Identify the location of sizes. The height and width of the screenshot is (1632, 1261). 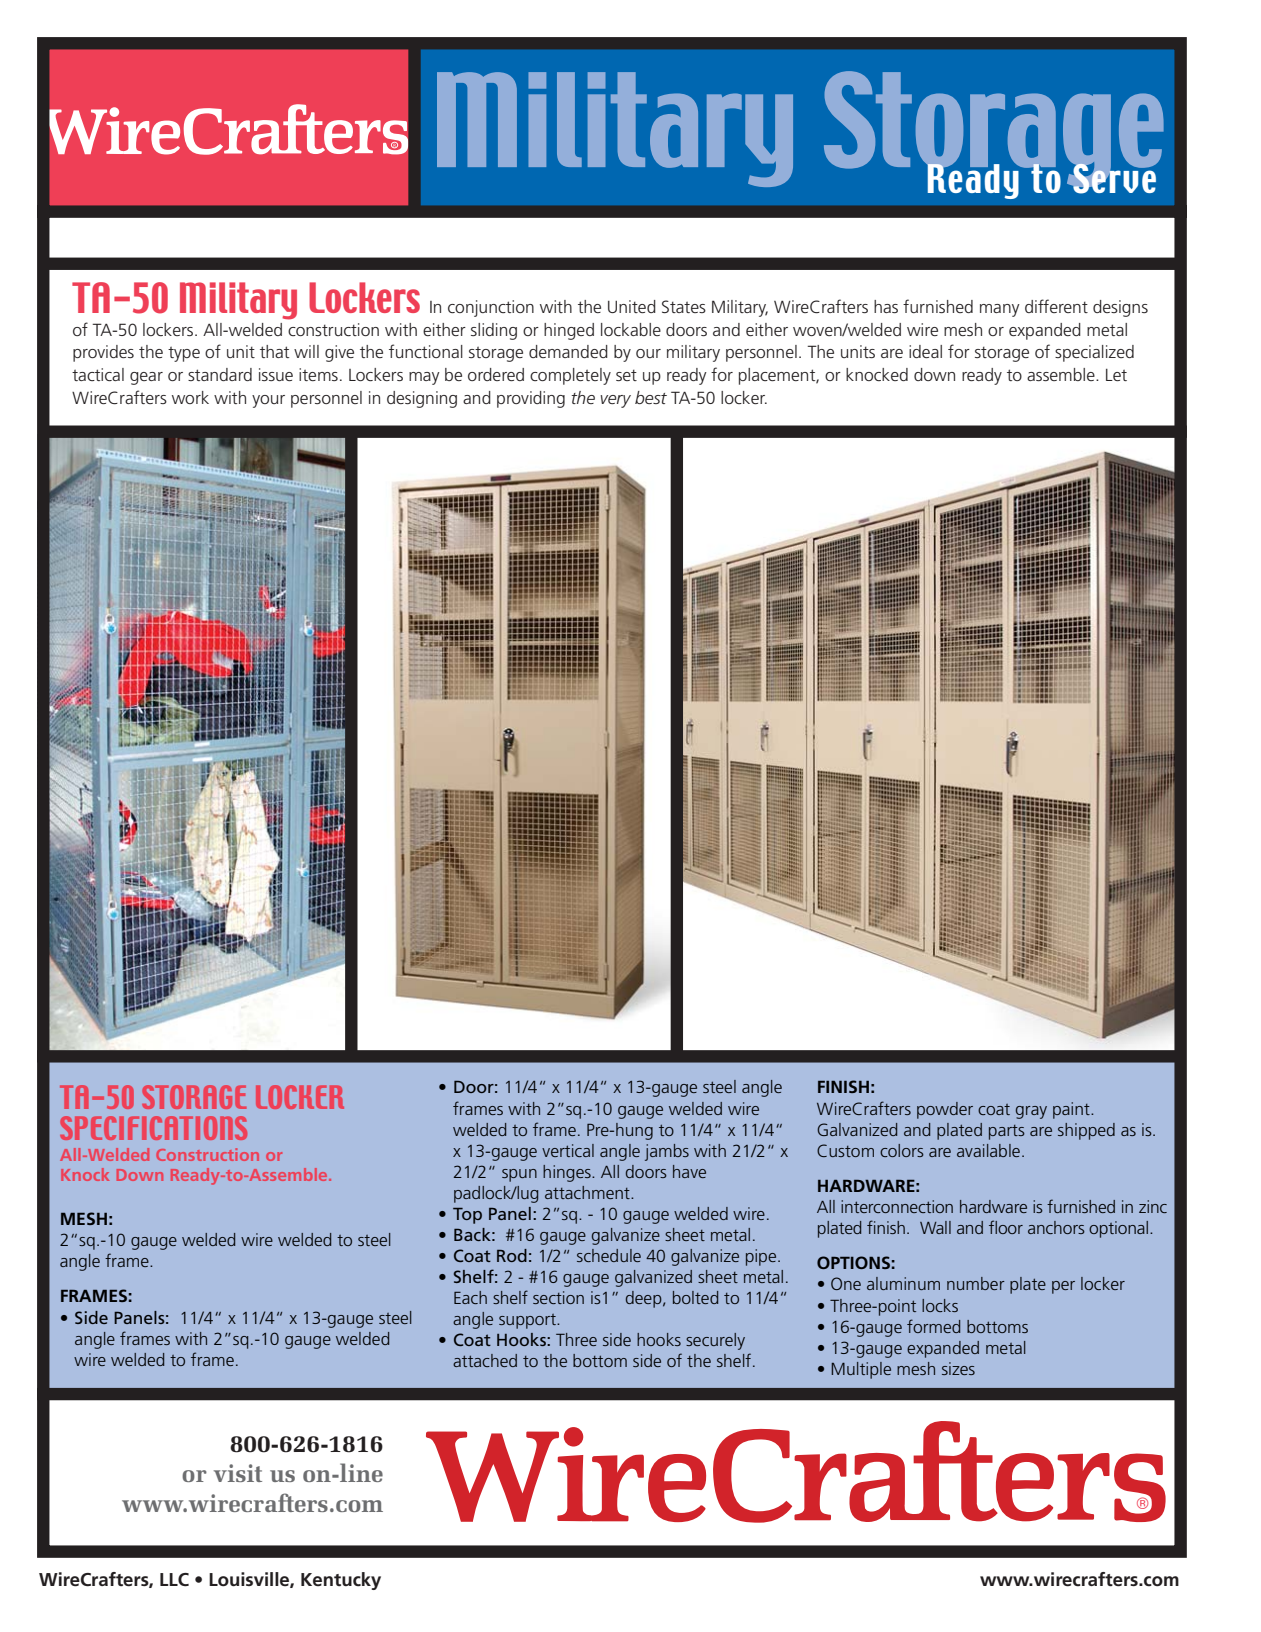
(958, 1368).
